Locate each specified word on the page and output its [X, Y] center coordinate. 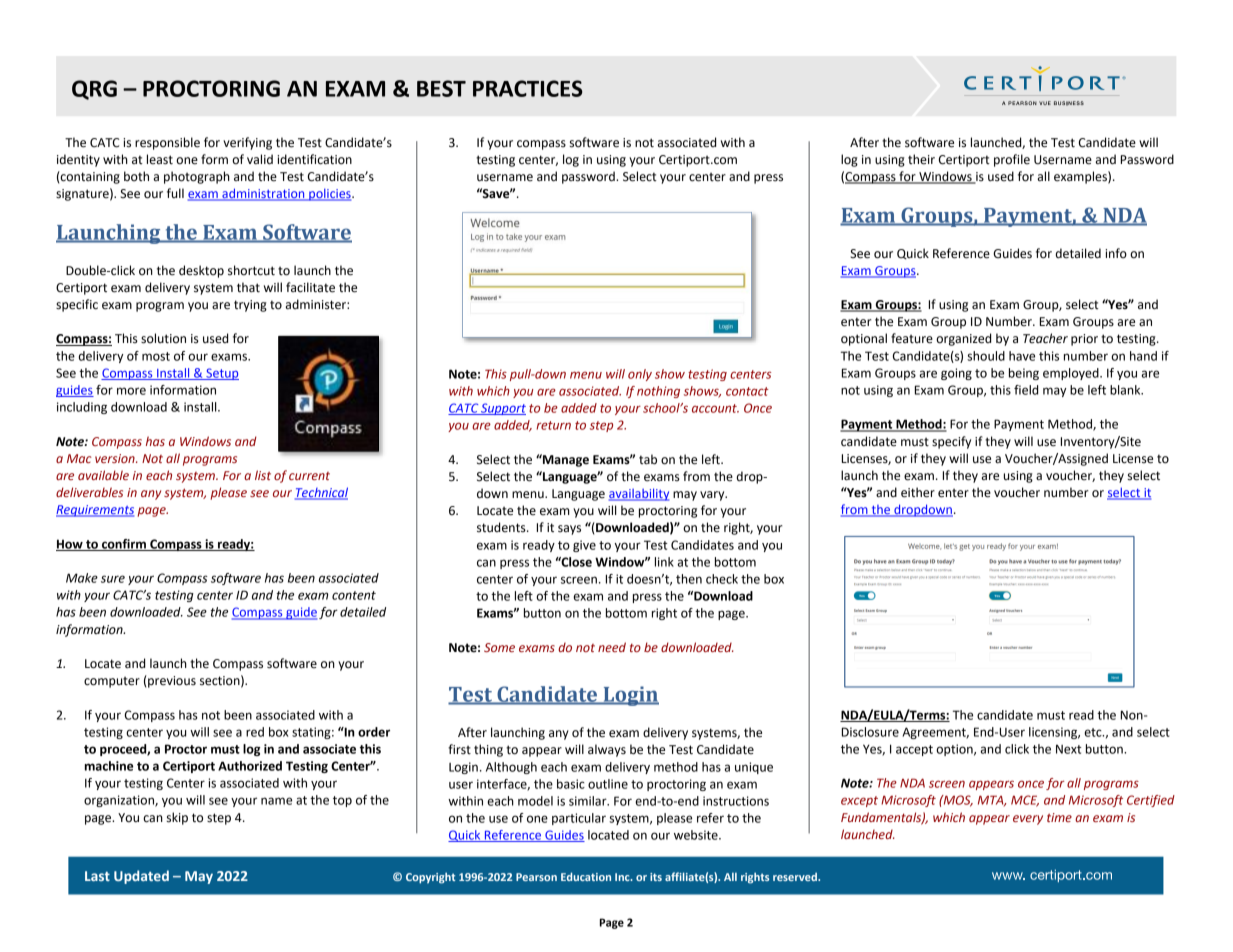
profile [1012, 160]
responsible [167, 143]
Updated [141, 877]
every [1028, 820]
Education [586, 876]
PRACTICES [528, 88]
